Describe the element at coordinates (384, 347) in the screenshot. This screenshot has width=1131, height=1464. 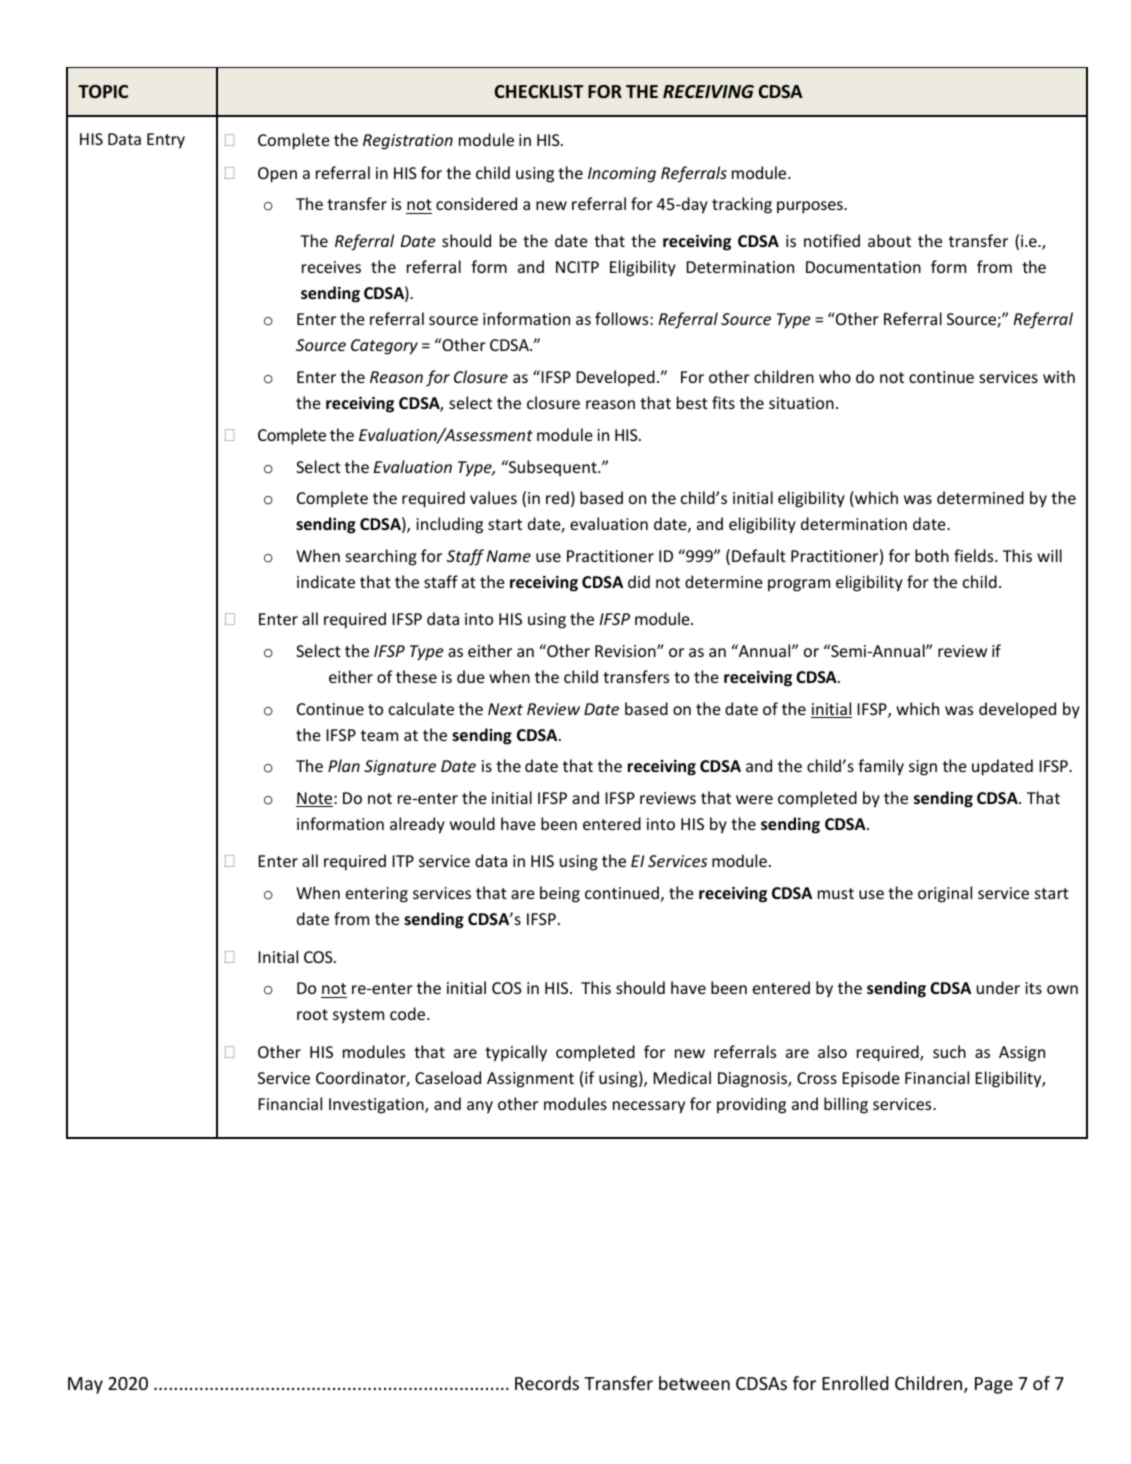
I see `Category` at that location.
